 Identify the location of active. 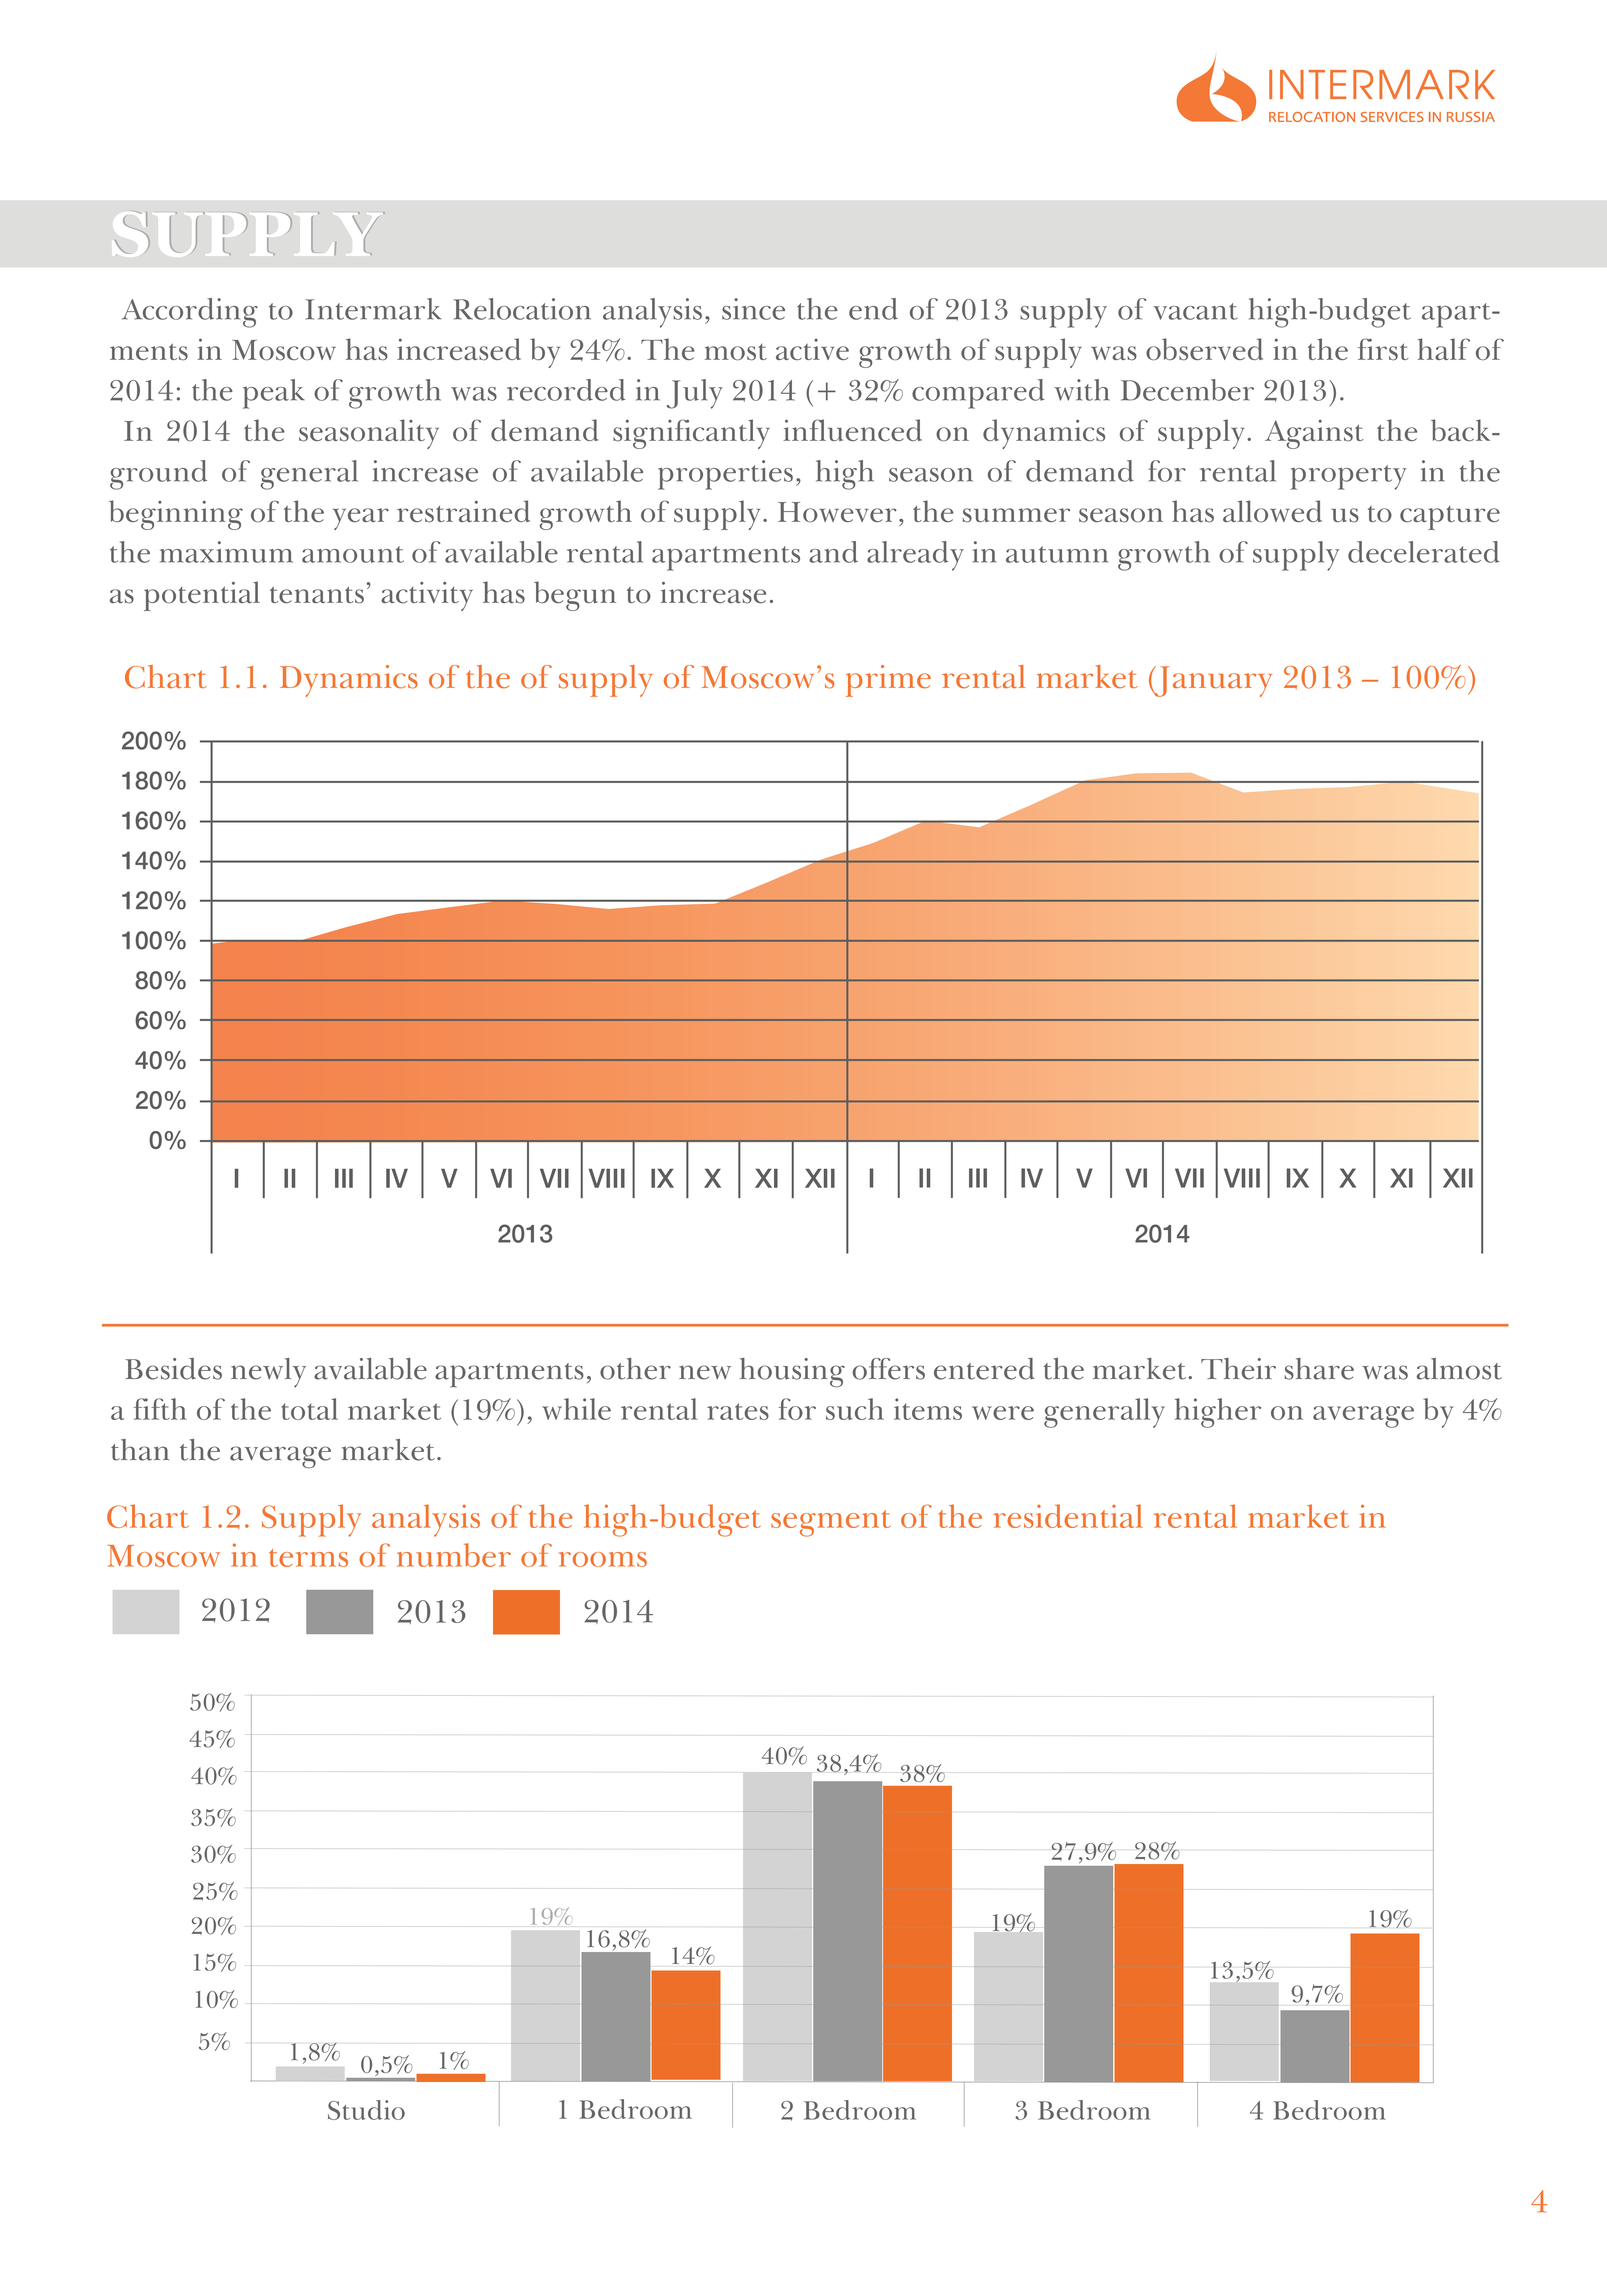
(812, 349).
